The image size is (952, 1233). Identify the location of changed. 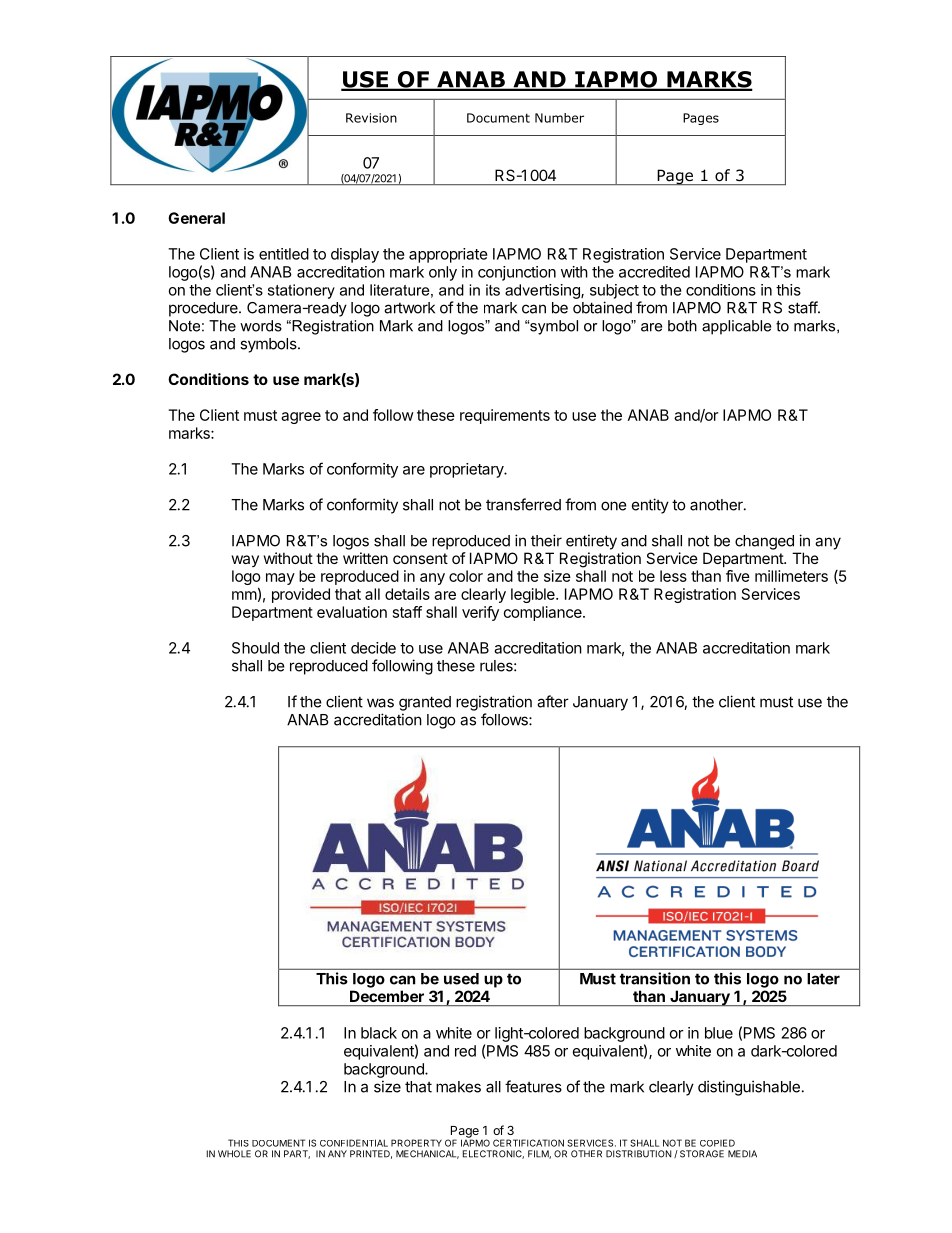
(764, 542).
